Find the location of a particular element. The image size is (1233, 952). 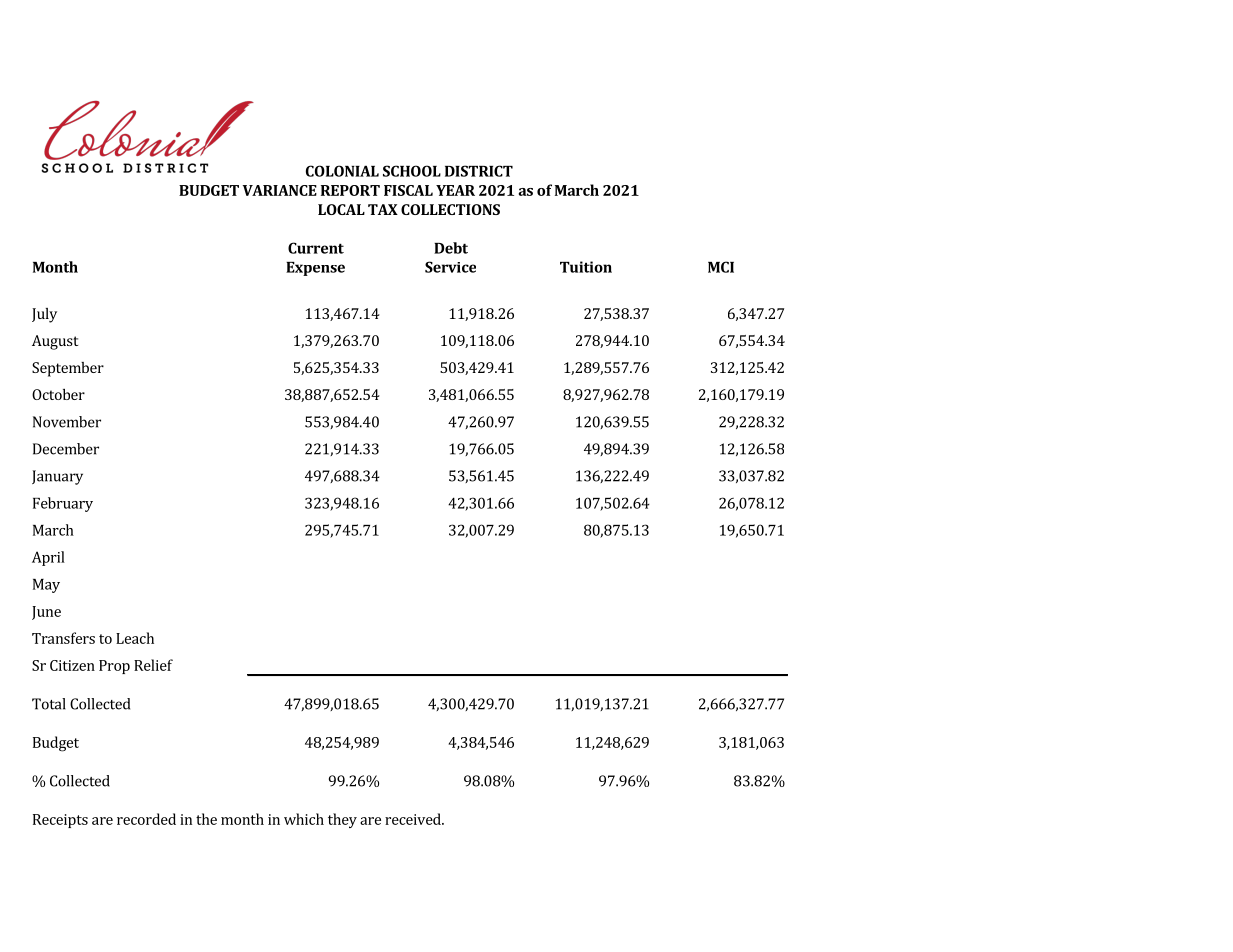

DISTRICT is located at coordinates (479, 171).
